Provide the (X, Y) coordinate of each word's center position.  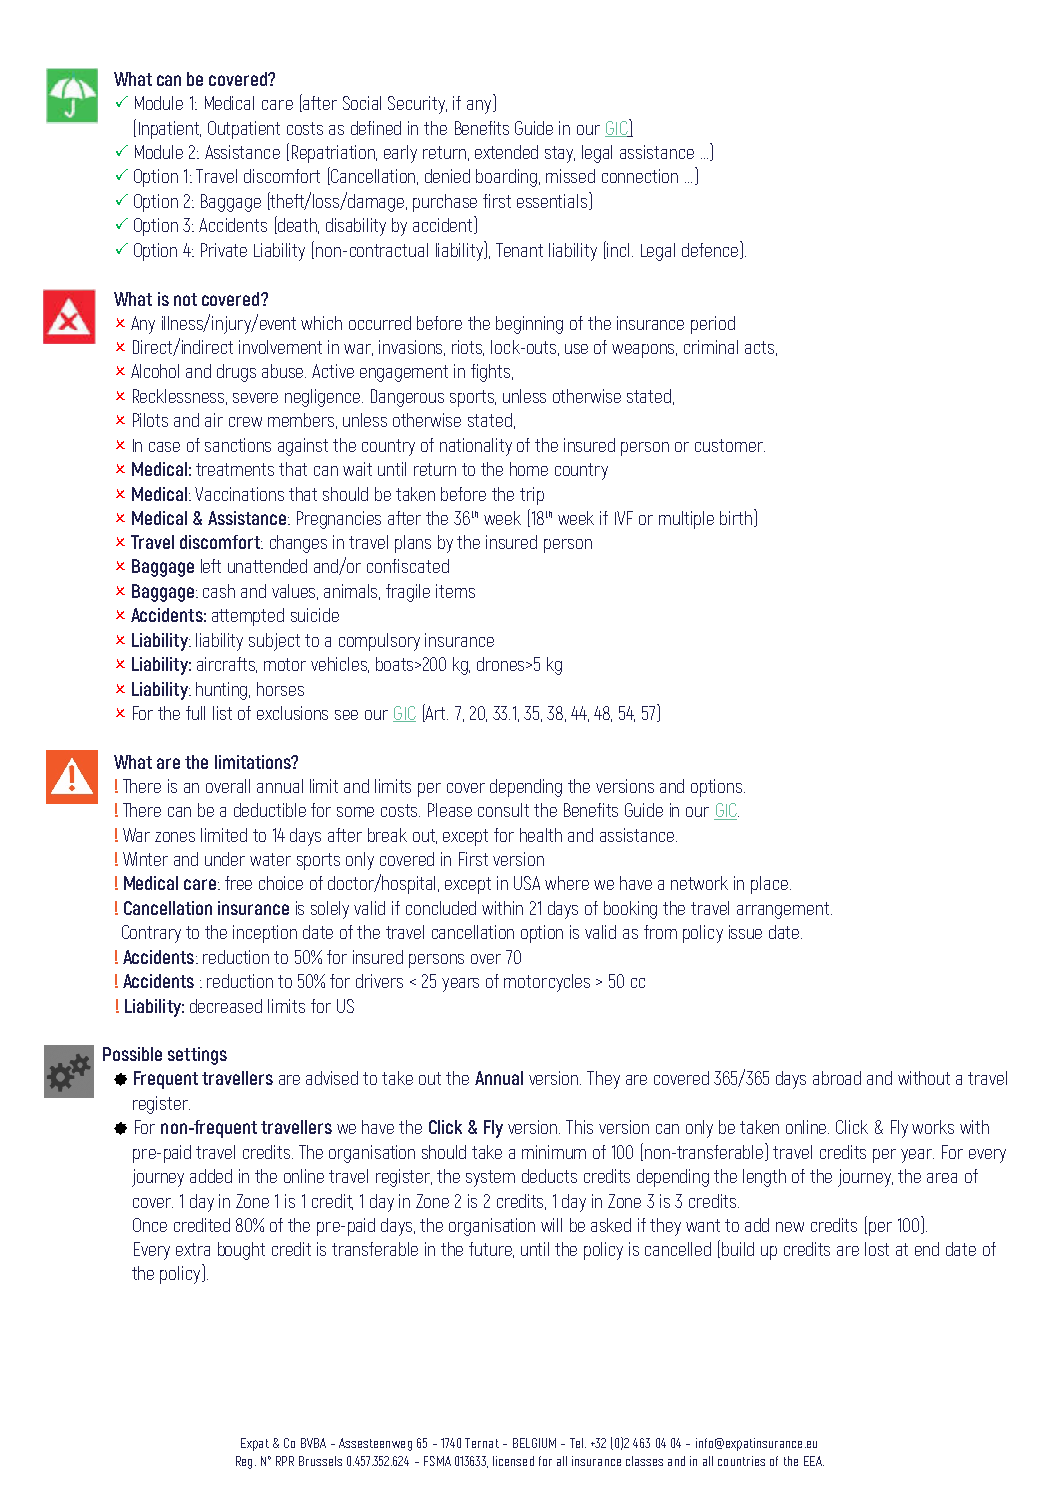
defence (711, 250)
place (769, 885)
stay (560, 154)
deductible (270, 810)
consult (503, 810)
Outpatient (244, 130)
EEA (814, 1461)
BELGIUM (534, 1443)
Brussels (320, 1461)
